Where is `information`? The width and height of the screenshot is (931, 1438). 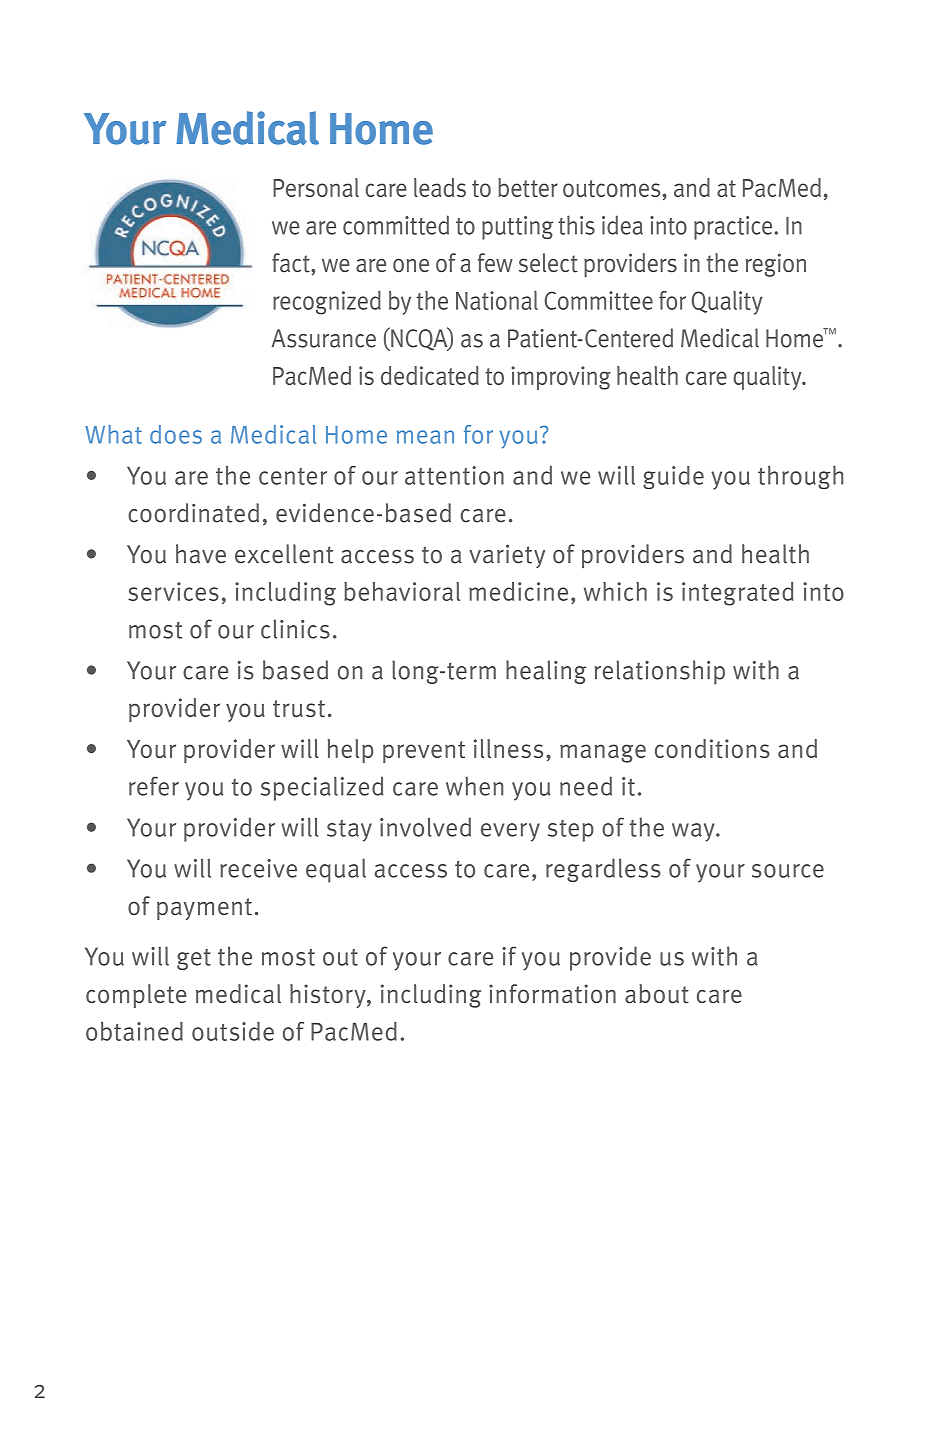 information is located at coordinates (552, 994).
